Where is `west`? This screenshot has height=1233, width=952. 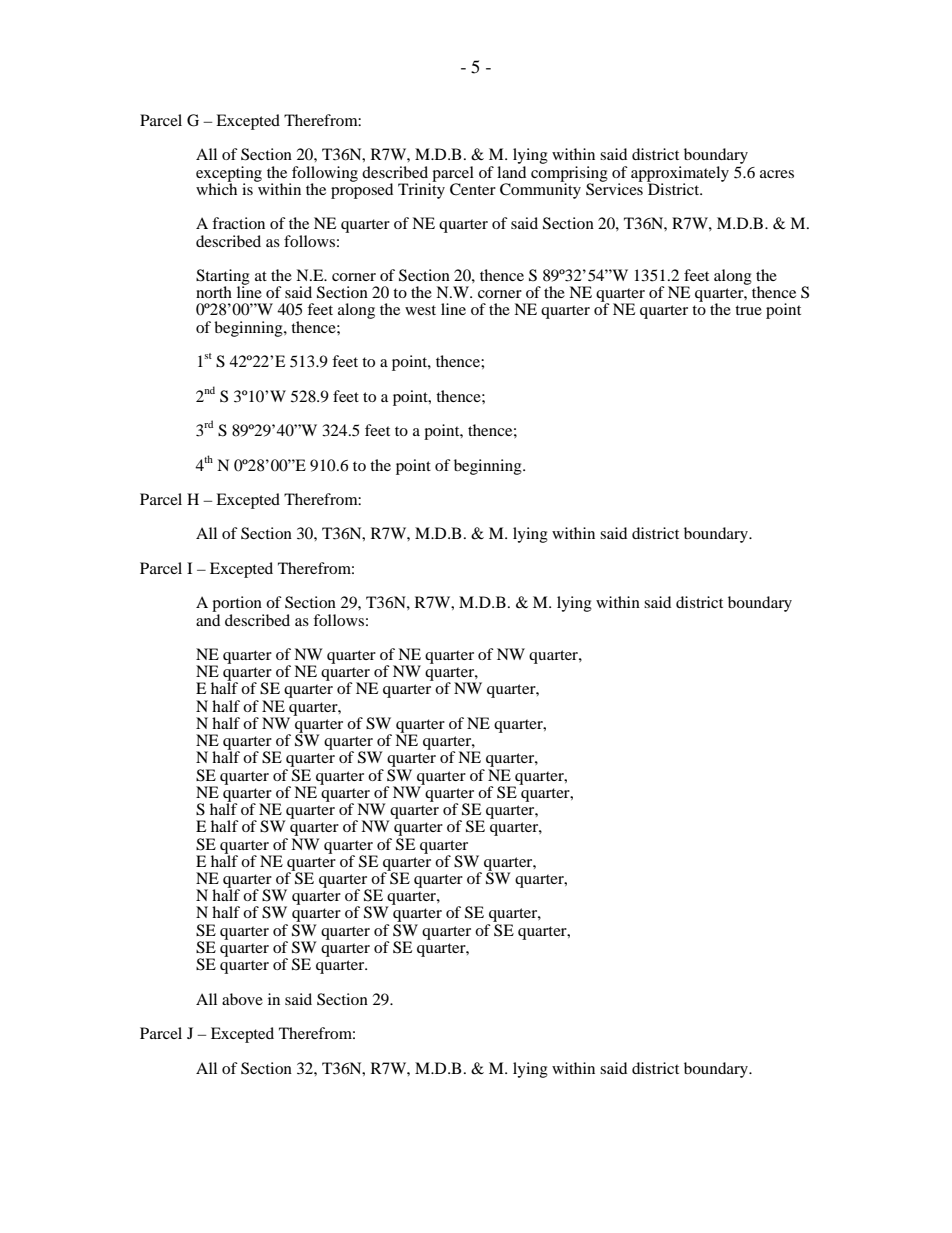 west is located at coordinates (420, 310).
